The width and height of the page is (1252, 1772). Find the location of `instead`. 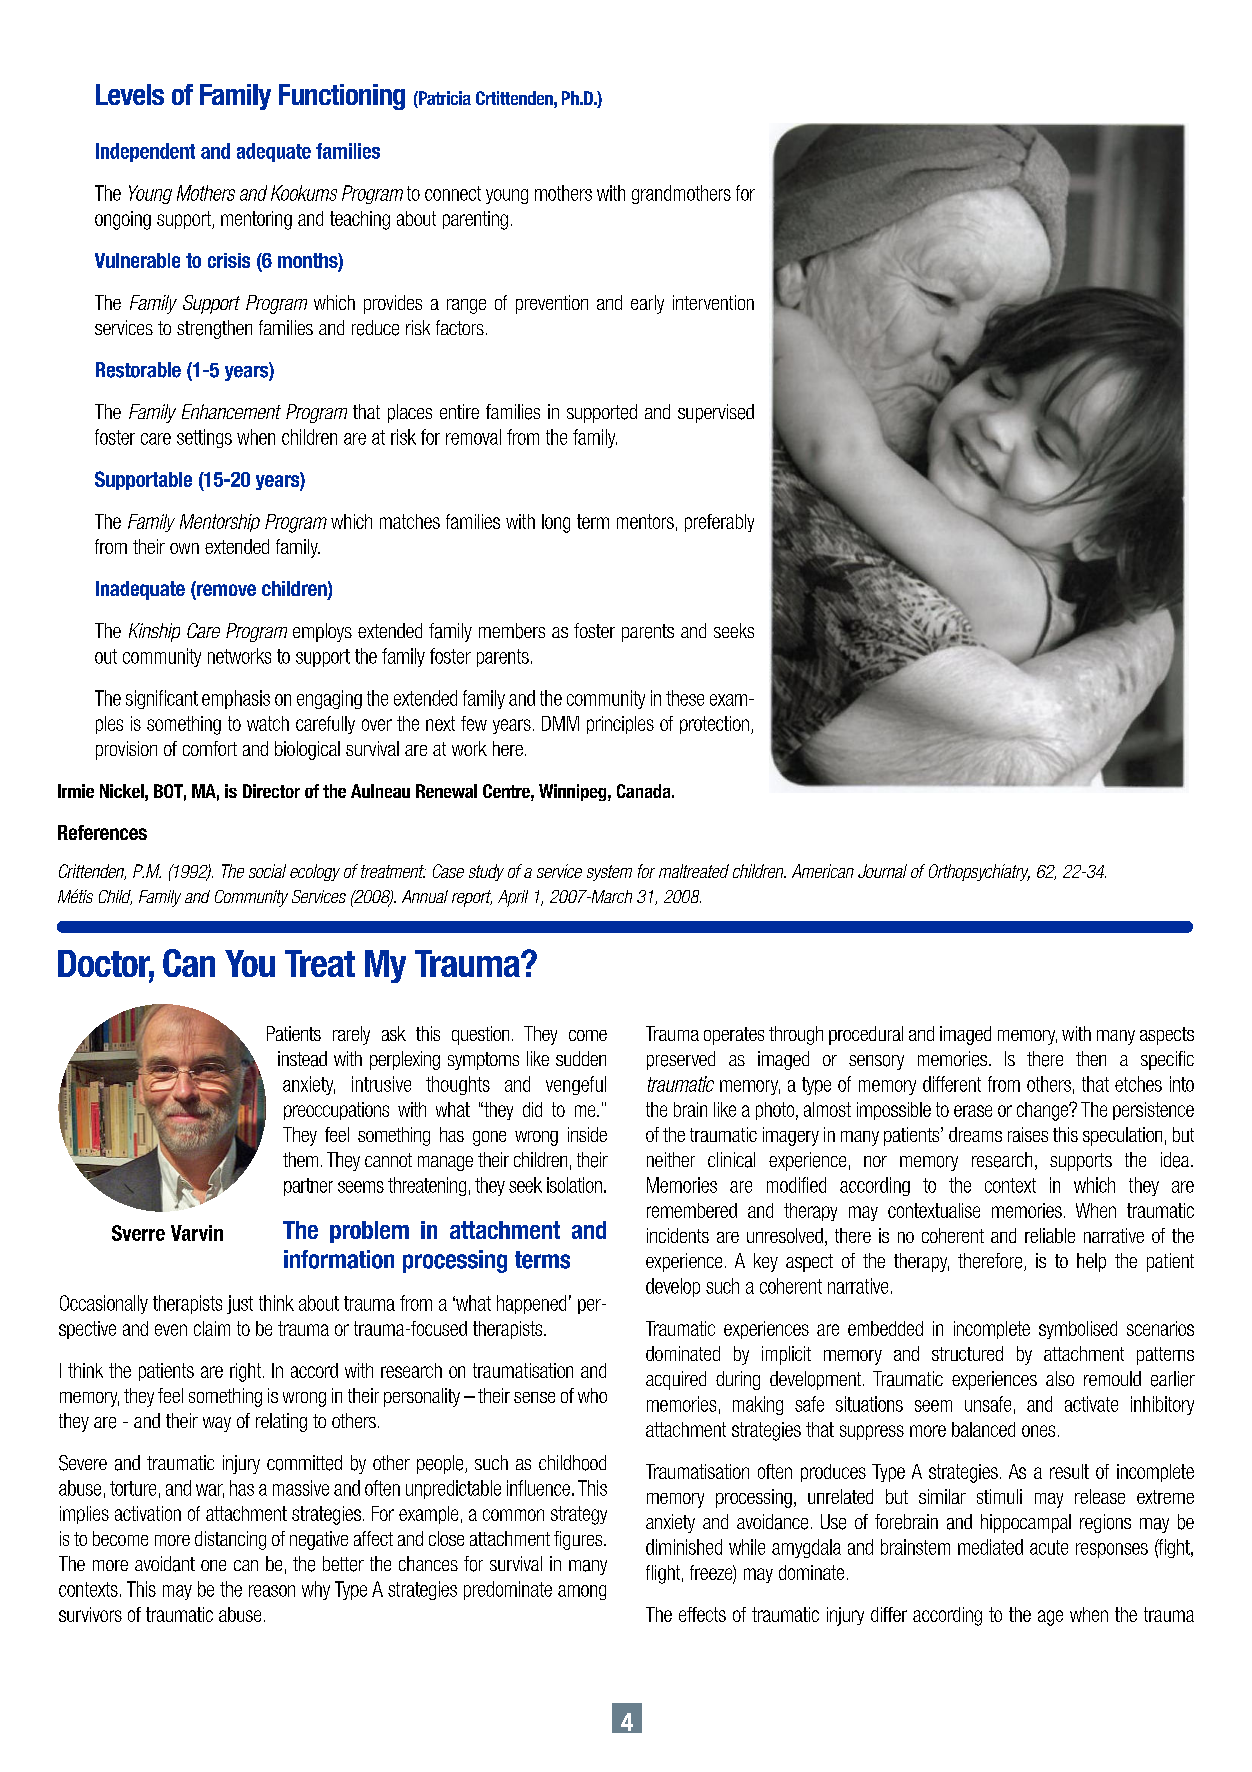

instead is located at coordinates (302, 1059).
